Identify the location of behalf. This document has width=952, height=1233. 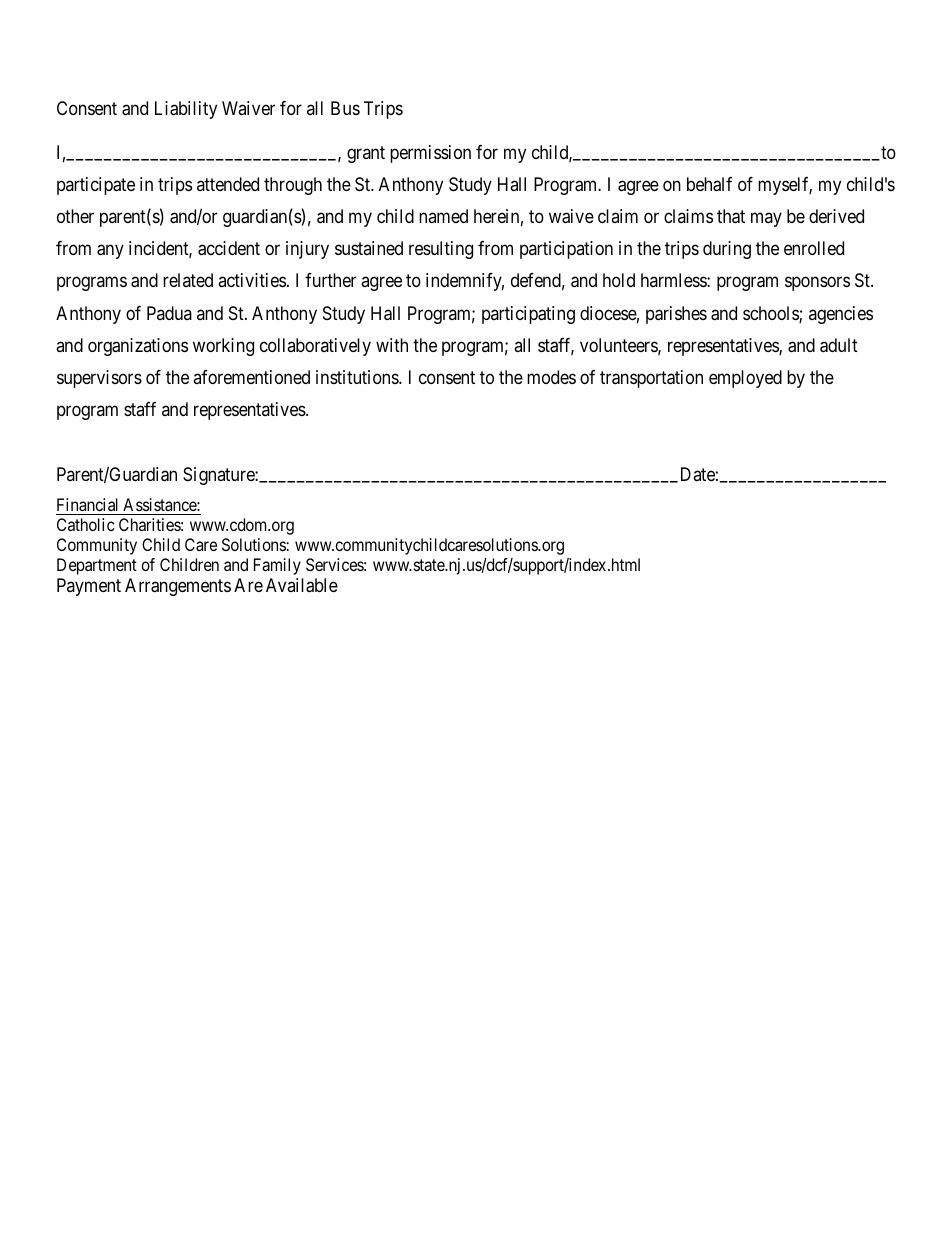
(709, 184).
